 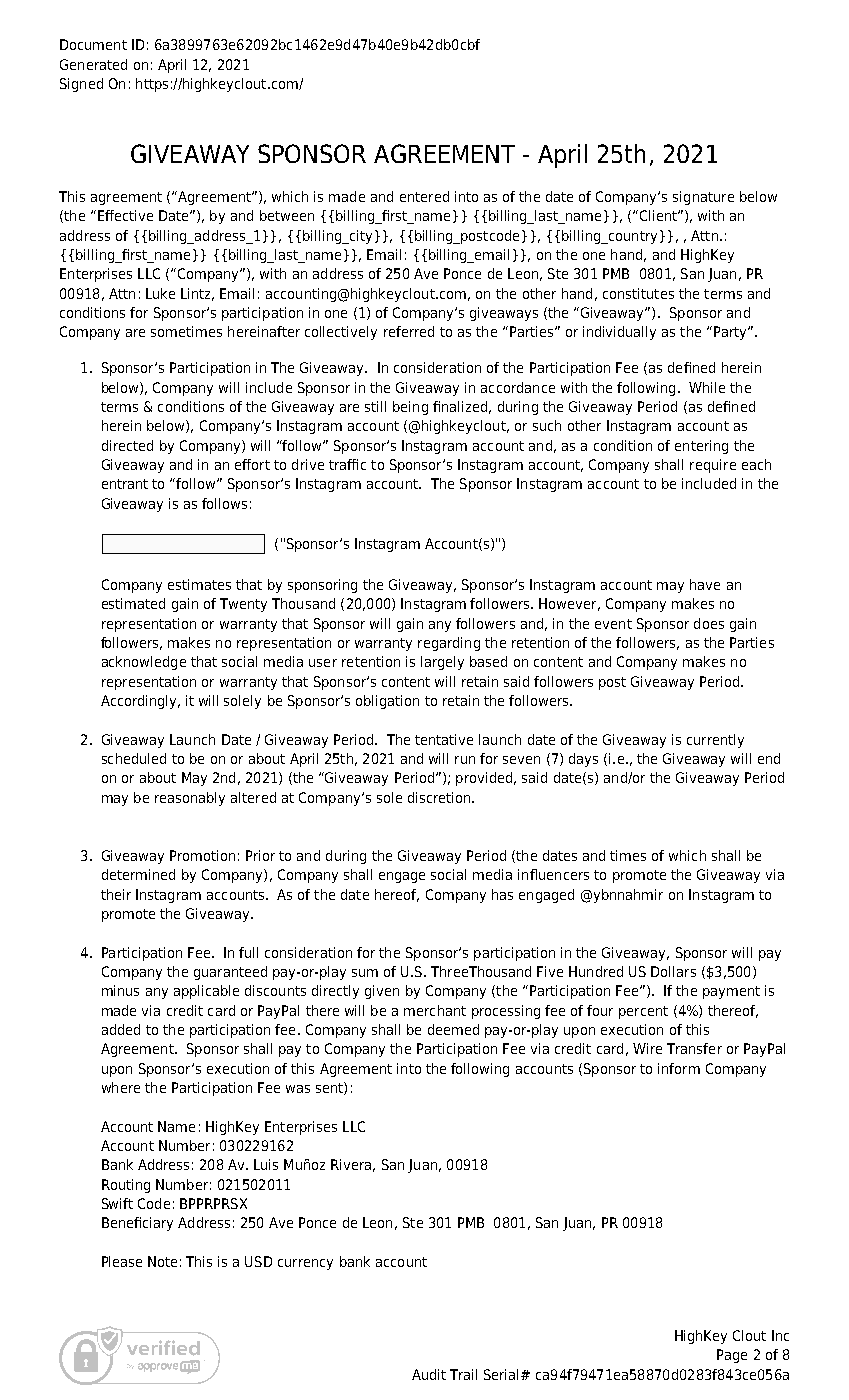 What do you see at coordinates (435, 1010) in the screenshot?
I see `merchant` at bounding box center [435, 1010].
